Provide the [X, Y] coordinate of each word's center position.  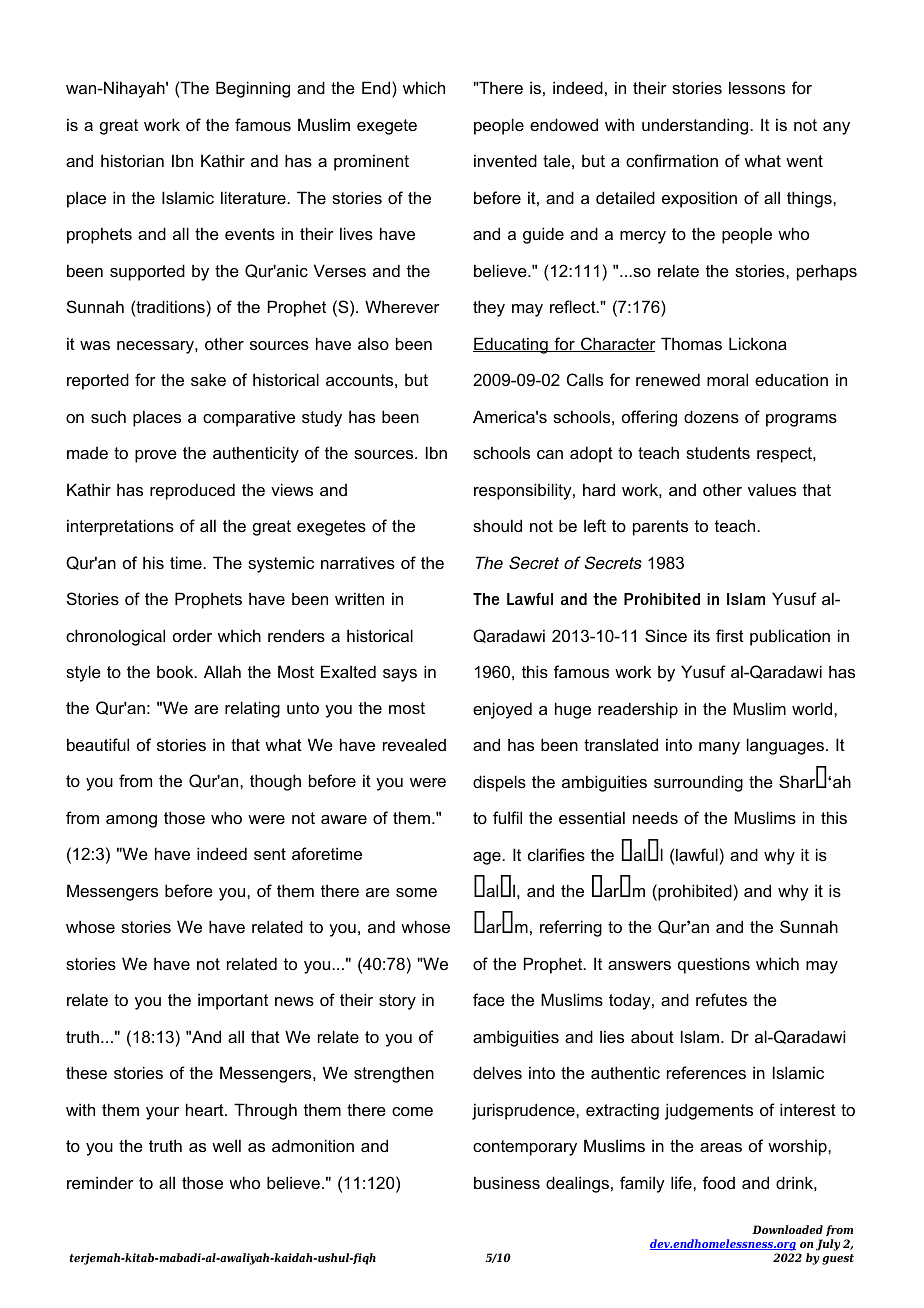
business [507, 1182]
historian [132, 160]
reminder [100, 1182]
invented [505, 160]
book [176, 671]
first [730, 635]
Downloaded [787, 1229]
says [400, 675]
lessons [757, 87]
